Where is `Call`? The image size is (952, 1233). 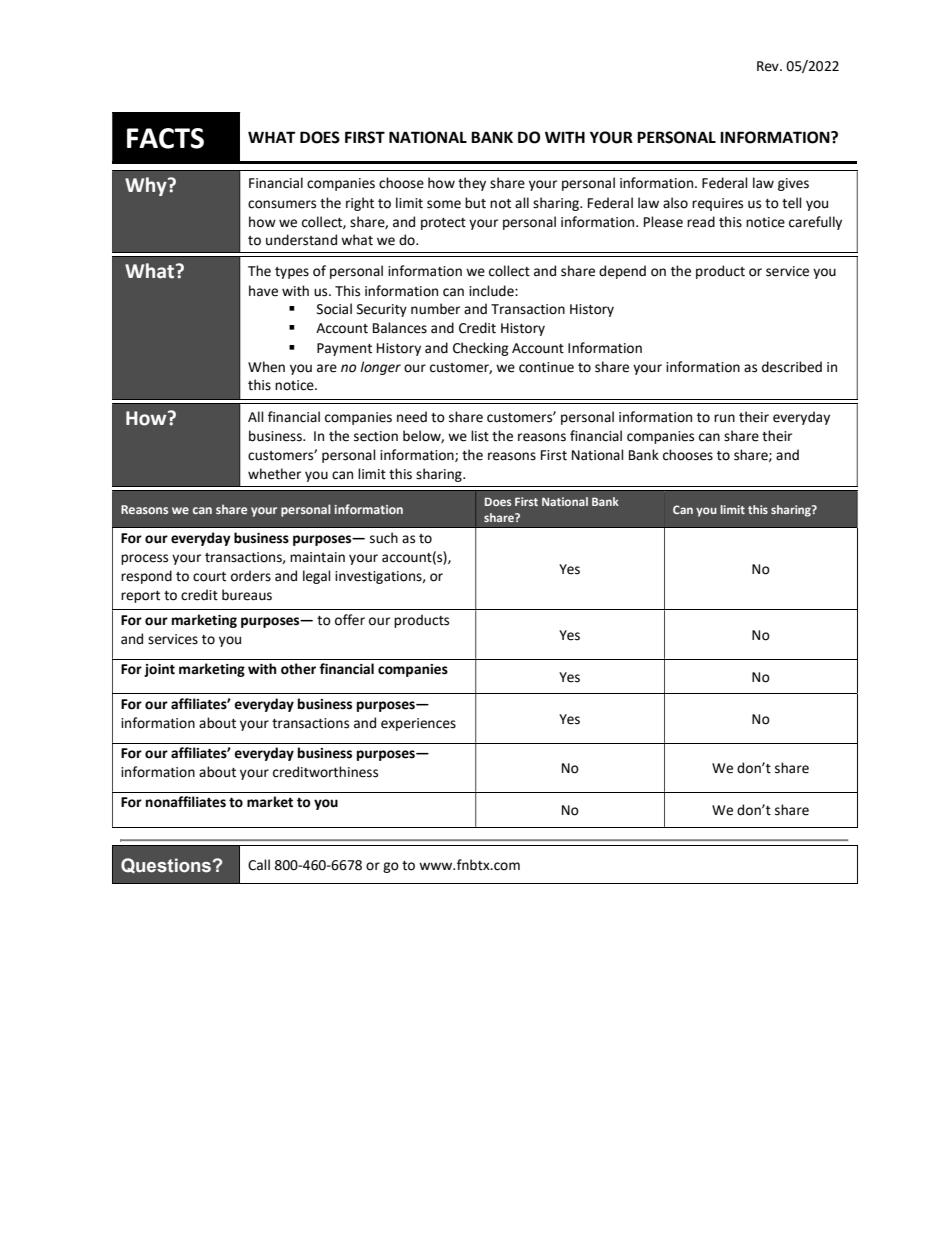
Call is located at coordinates (259, 865).
